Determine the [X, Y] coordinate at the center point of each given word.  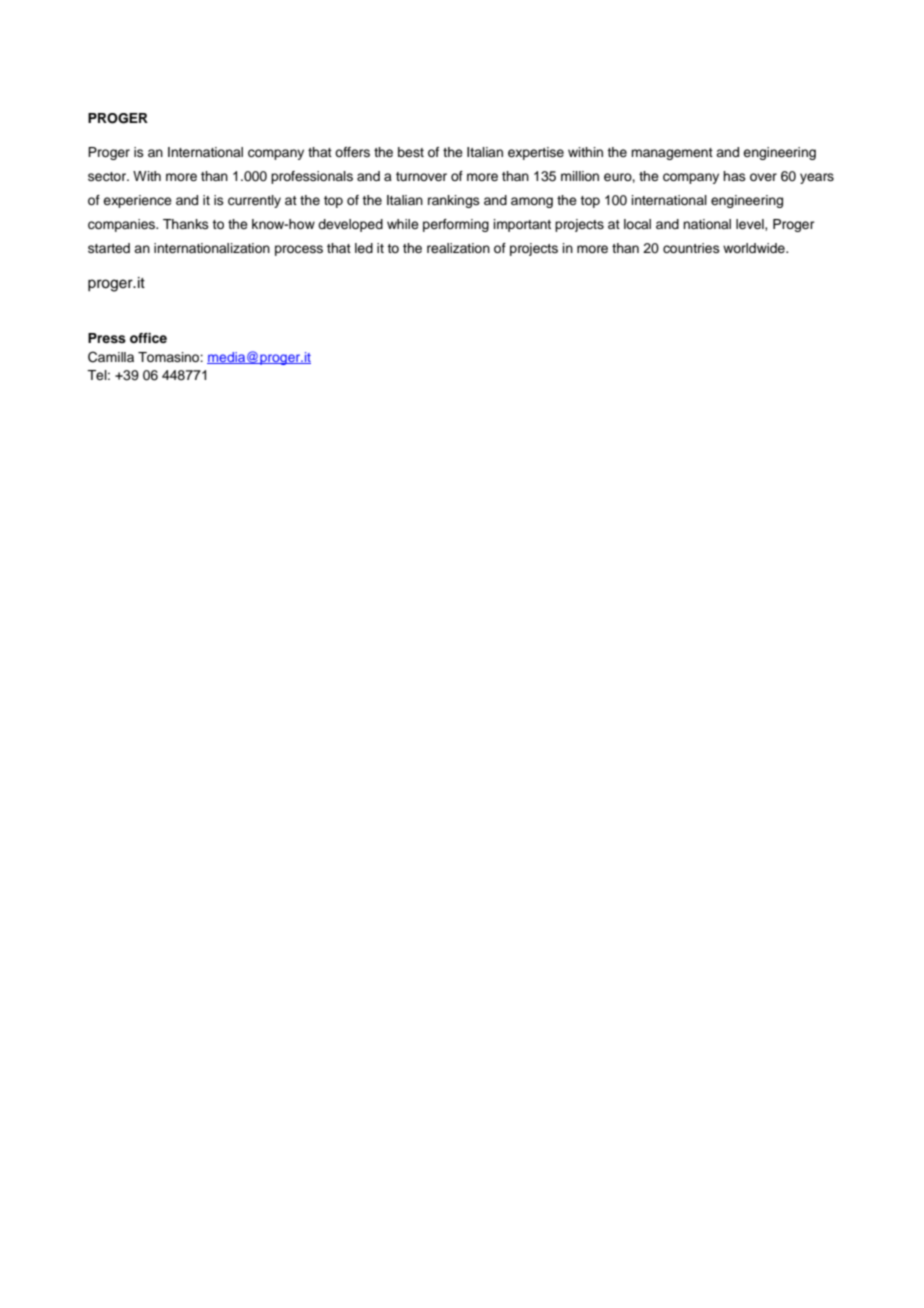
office [148, 338]
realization [458, 248]
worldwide [755, 248]
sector [108, 177]
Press [107, 338]
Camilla [111, 357]
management [672, 154]
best [411, 152]
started [109, 248]
